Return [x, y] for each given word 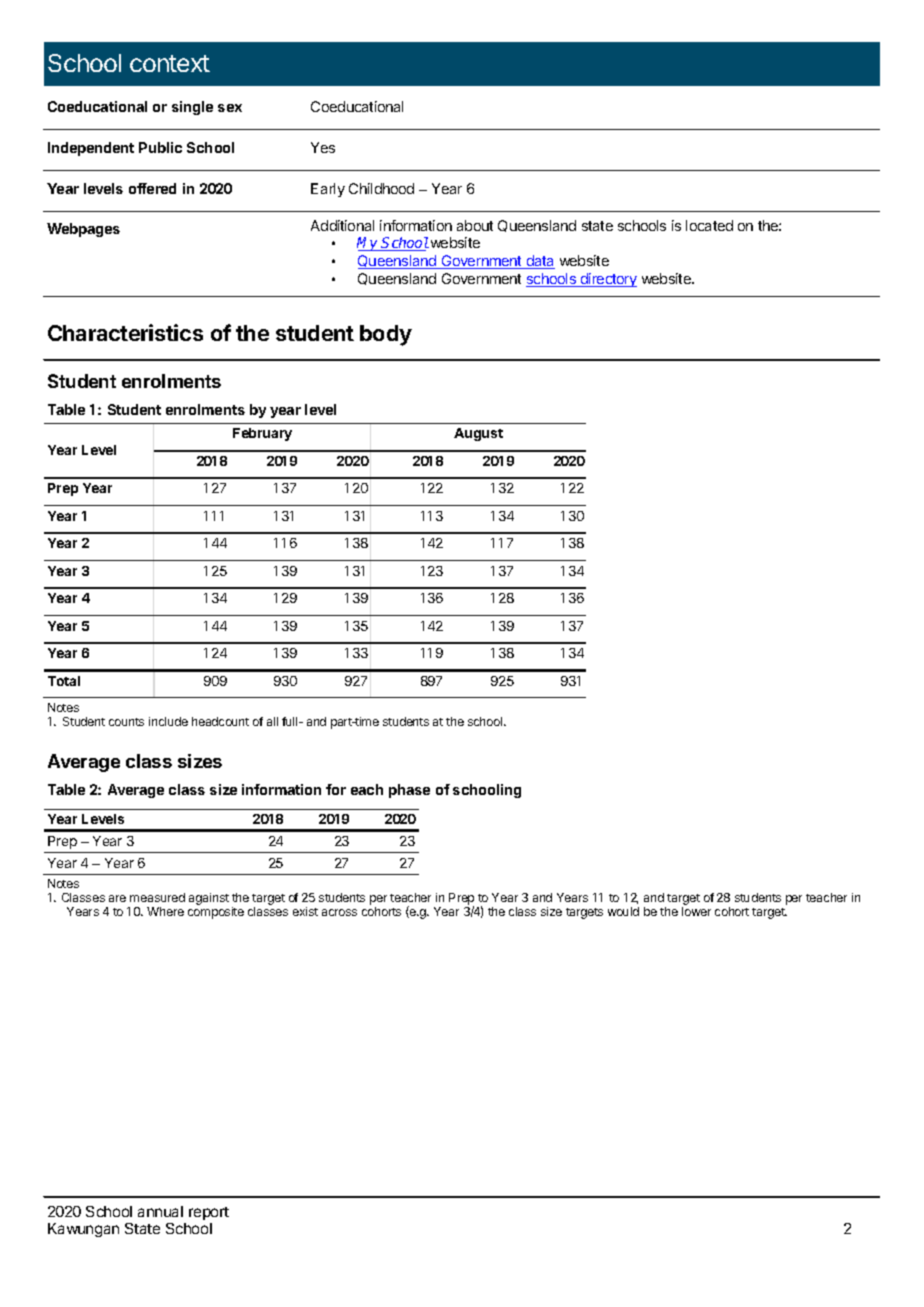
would [623, 911]
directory [608, 280]
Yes [323, 147]
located [709, 225]
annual [160, 1211]
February [262, 434]
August [478, 434]
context [170, 63]
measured [157, 897]
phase [409, 791]
